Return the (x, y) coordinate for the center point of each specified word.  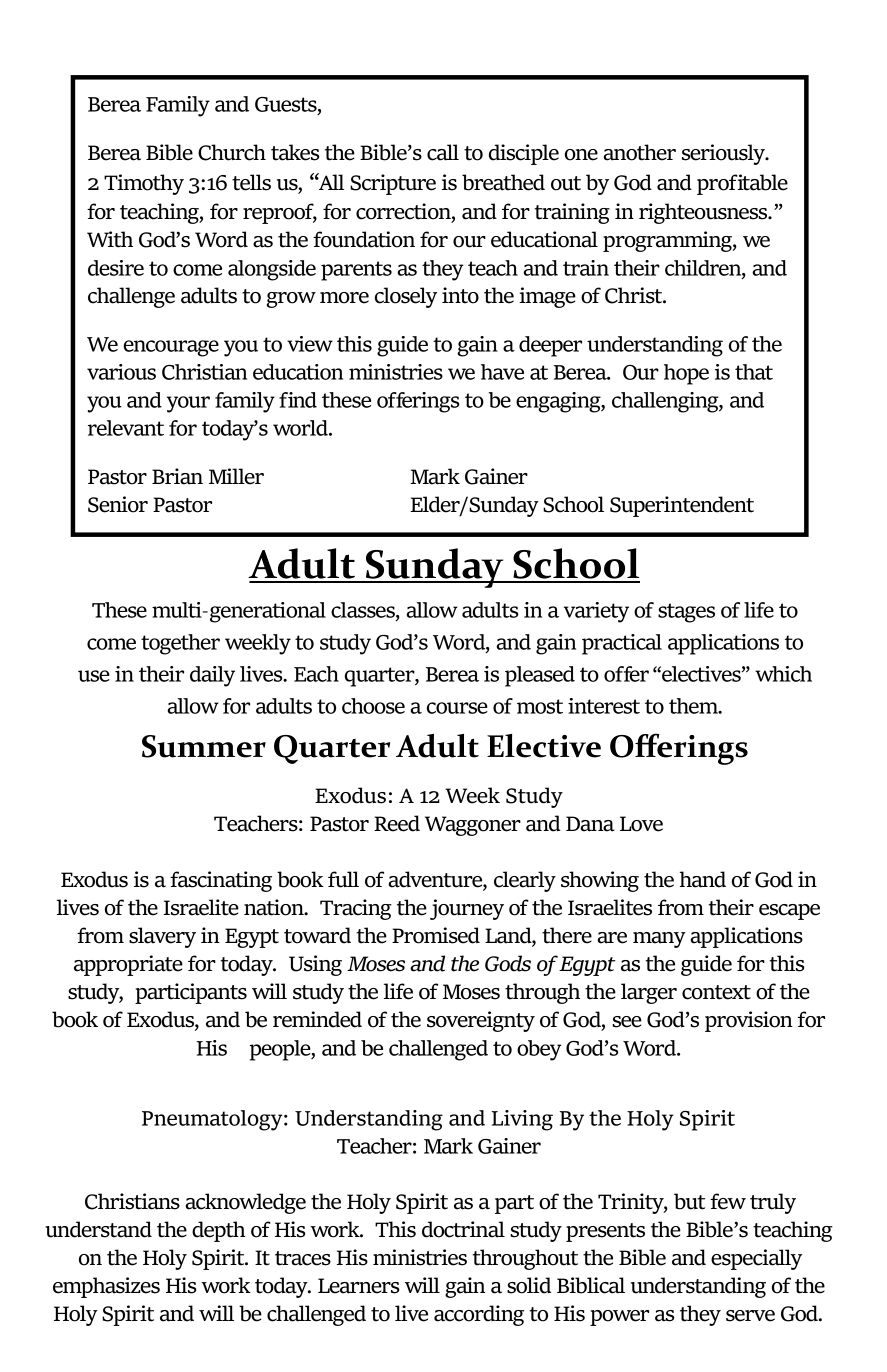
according (479, 1315)
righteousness (704, 213)
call (443, 152)
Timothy (144, 184)
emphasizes (106, 1287)
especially (756, 1259)
